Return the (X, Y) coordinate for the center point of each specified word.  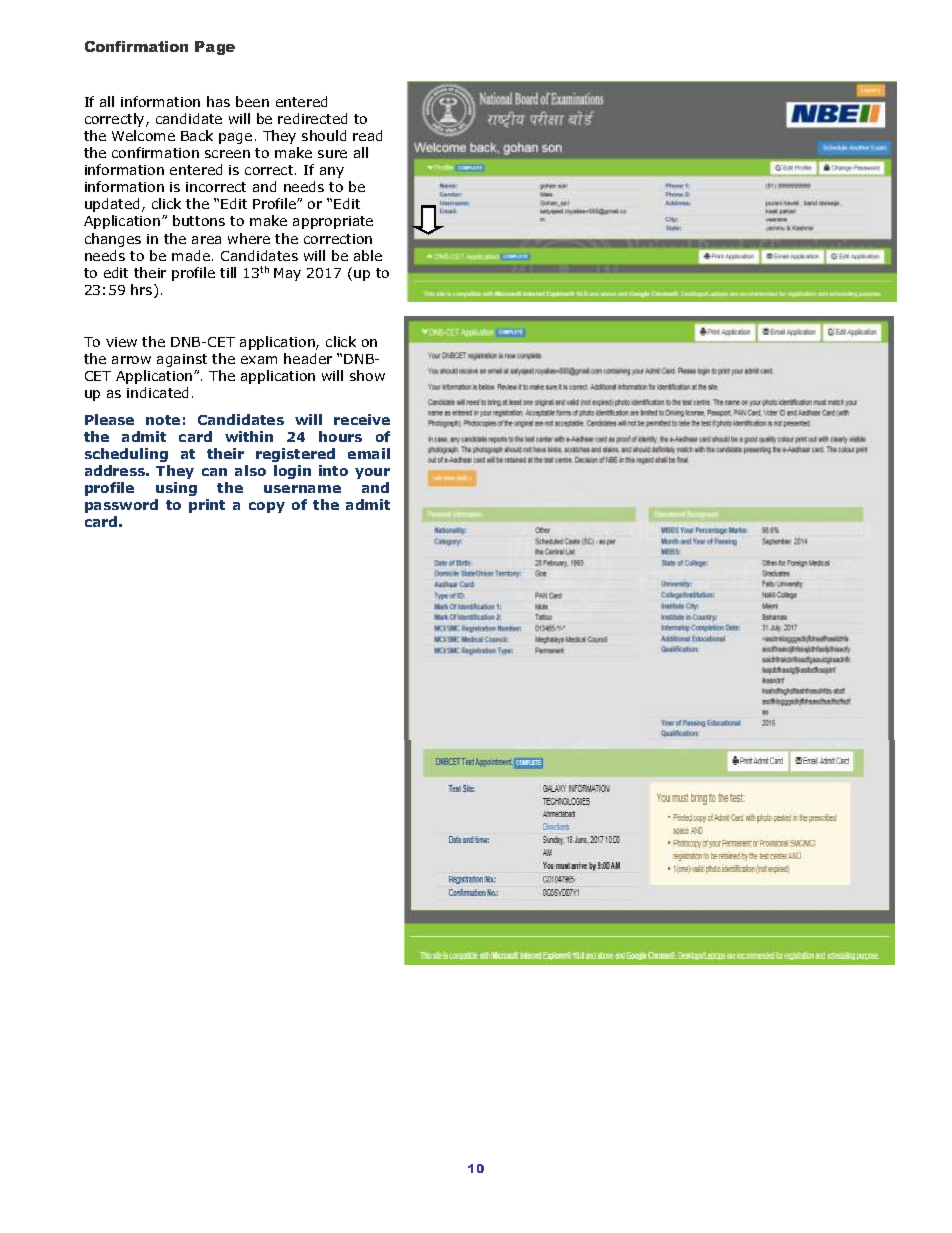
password (121, 506)
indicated (157, 392)
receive (362, 419)
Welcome (143, 135)
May (287, 274)
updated (114, 205)
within (249, 436)
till (228, 272)
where (249, 238)
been (252, 101)
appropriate (333, 222)
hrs (143, 291)
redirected (312, 118)
